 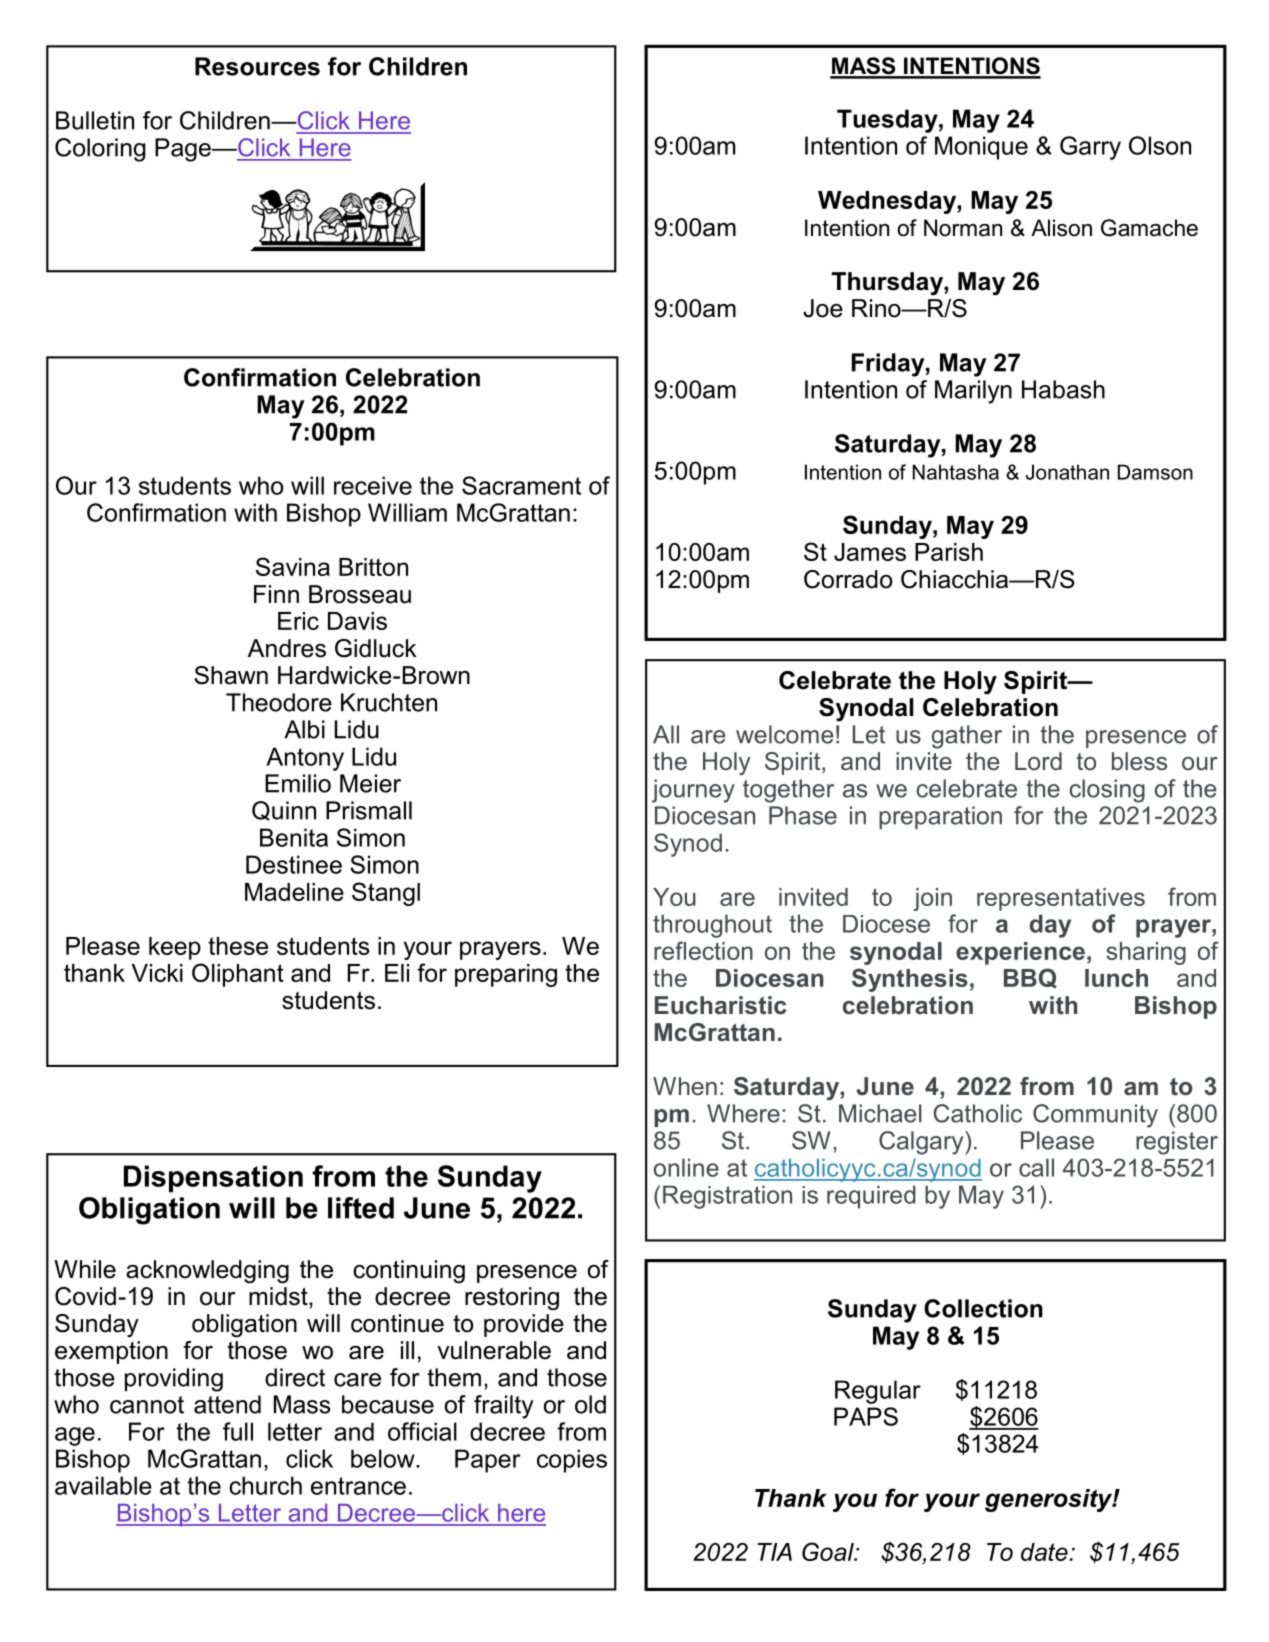 I want to click on Quinn, so click(x=284, y=811).
